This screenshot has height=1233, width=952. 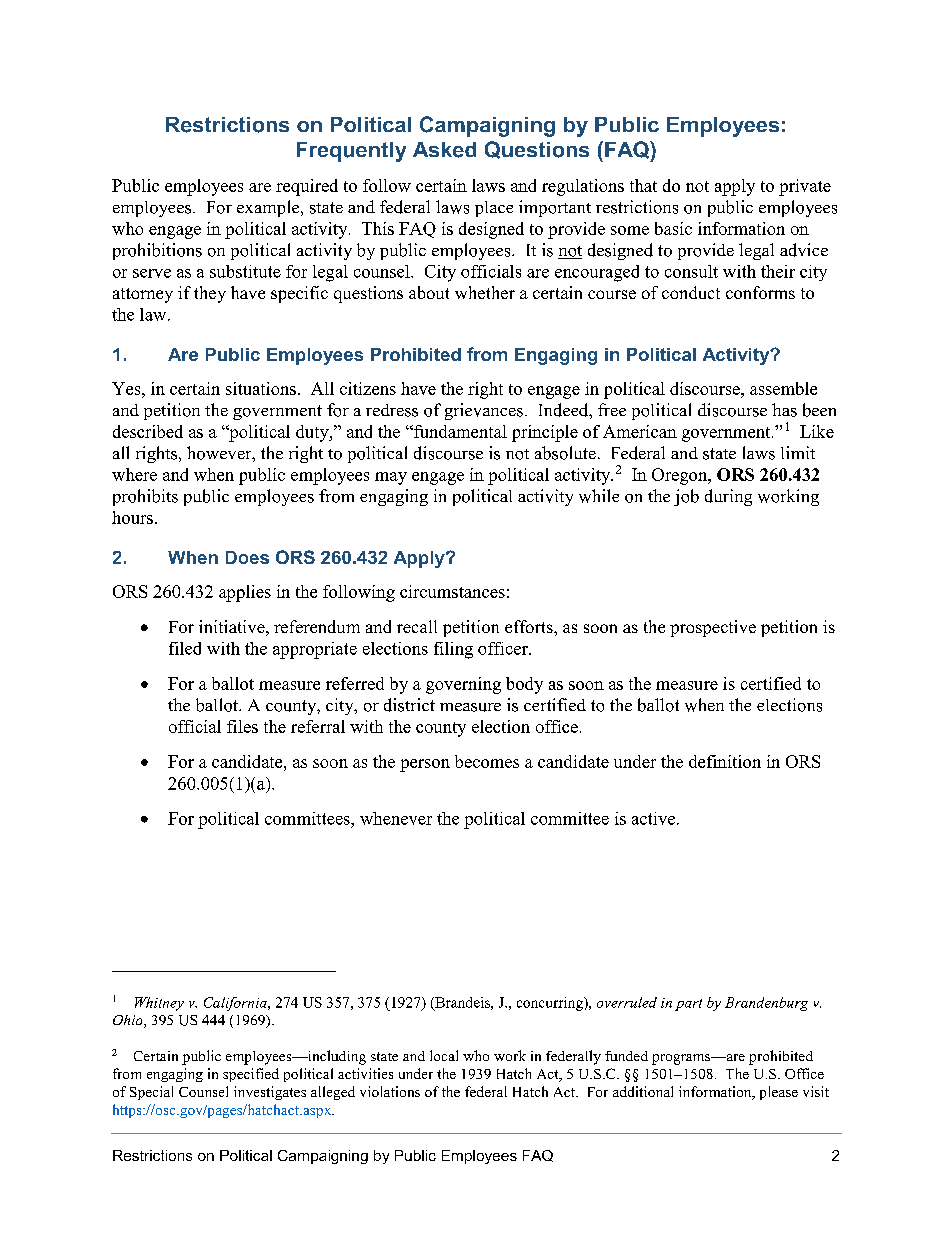 I want to click on prospective, so click(x=713, y=628).
